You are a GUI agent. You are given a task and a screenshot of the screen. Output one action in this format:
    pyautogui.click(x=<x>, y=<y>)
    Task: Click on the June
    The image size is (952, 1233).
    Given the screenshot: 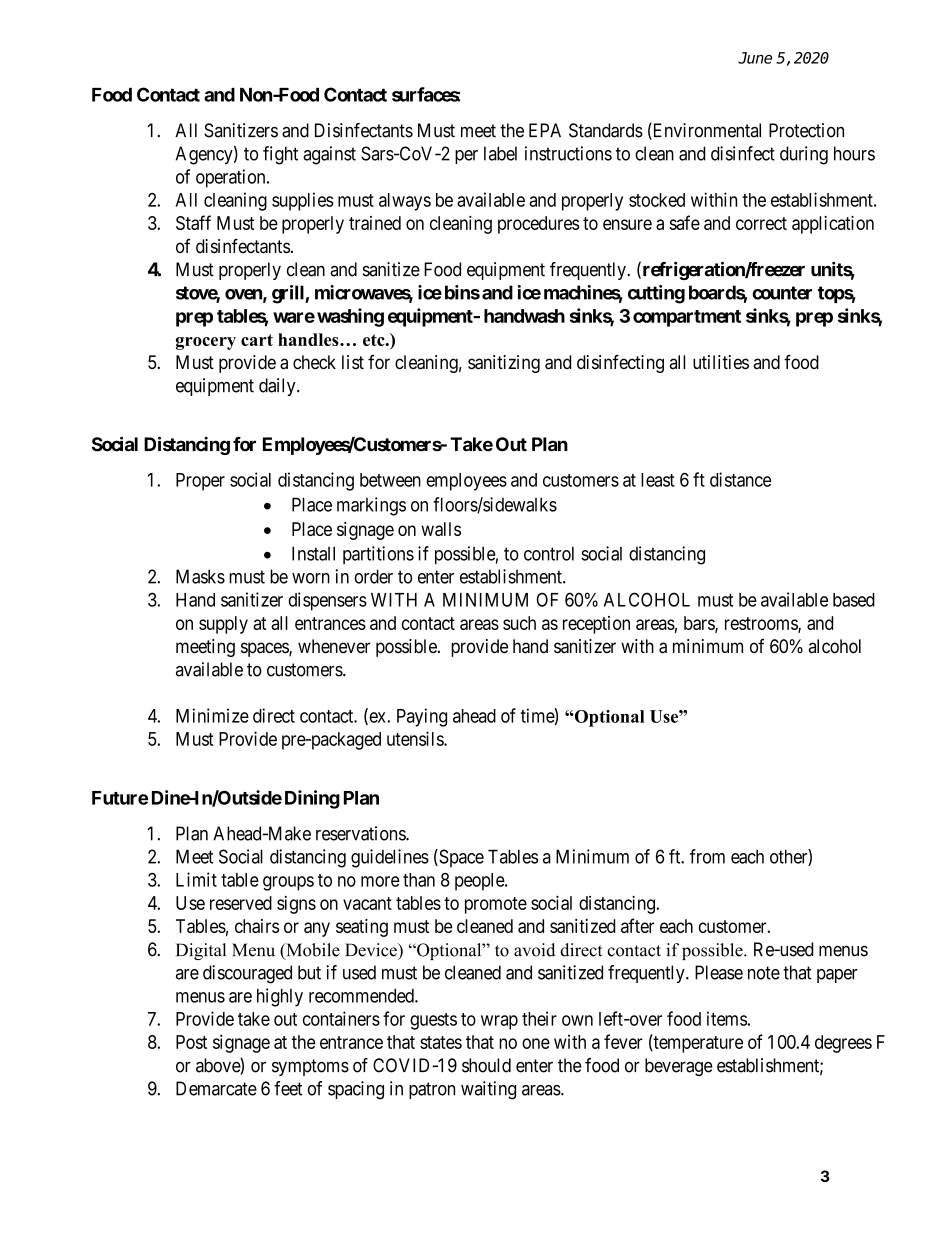 What is the action you would take?
    pyautogui.click(x=755, y=58)
